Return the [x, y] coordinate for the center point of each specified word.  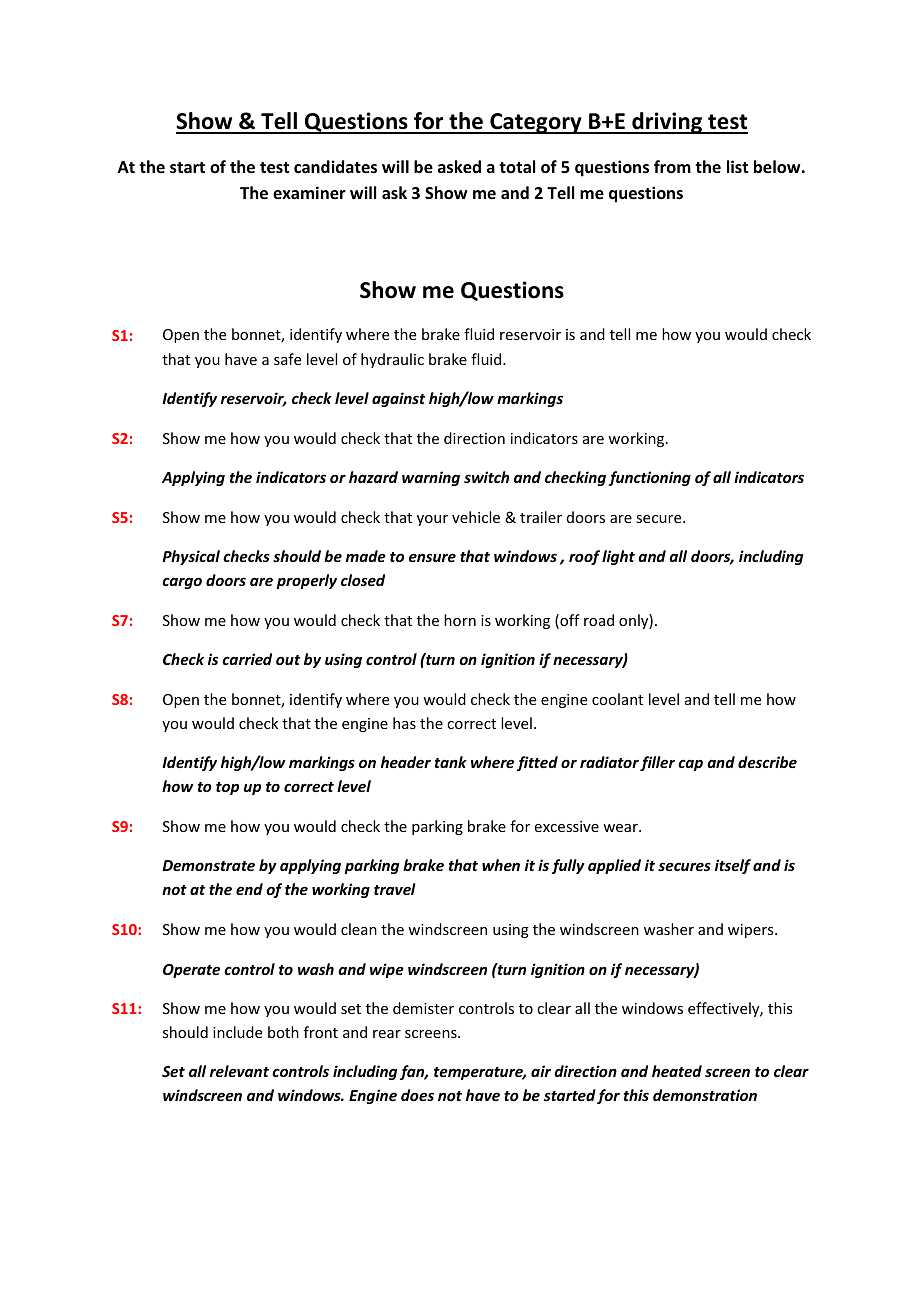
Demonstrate [209, 865]
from [672, 166]
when [501, 865]
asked [459, 167]
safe [287, 359]
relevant [239, 1071]
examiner [309, 193]
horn [460, 620]
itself [733, 866]
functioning [649, 478]
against [398, 399]
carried [247, 659]
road [599, 620]
